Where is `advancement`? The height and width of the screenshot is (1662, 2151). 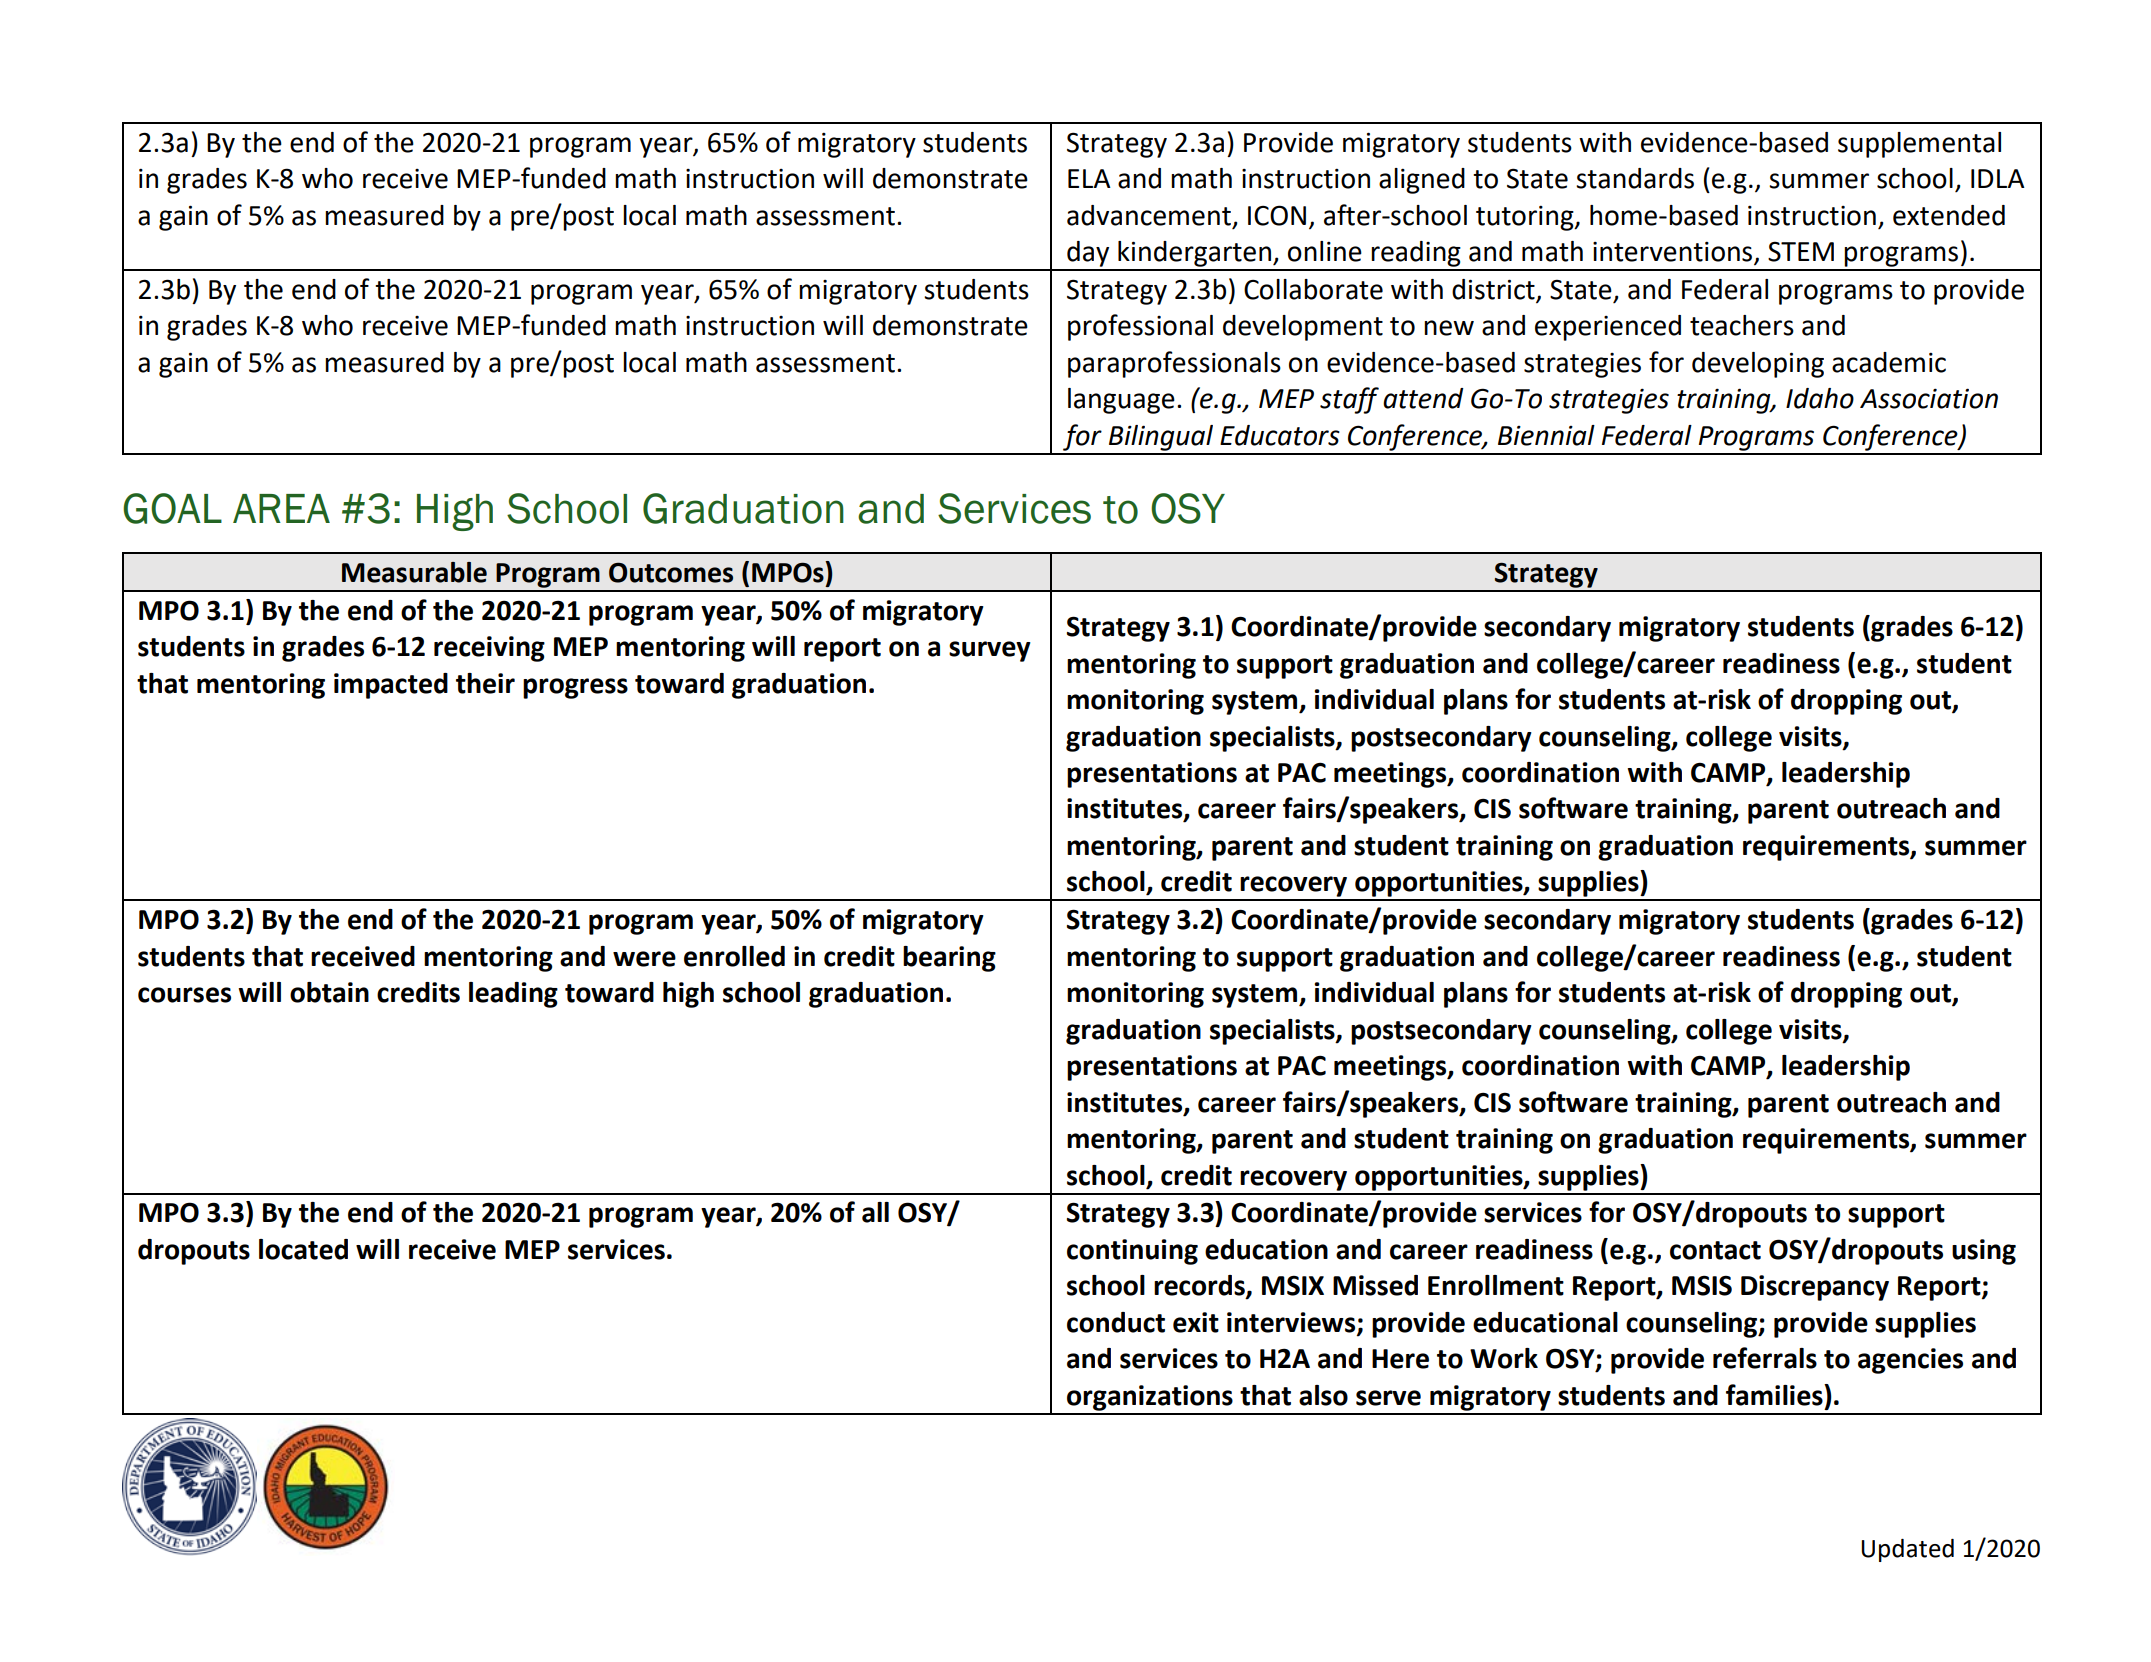 advancement is located at coordinates (1149, 215).
